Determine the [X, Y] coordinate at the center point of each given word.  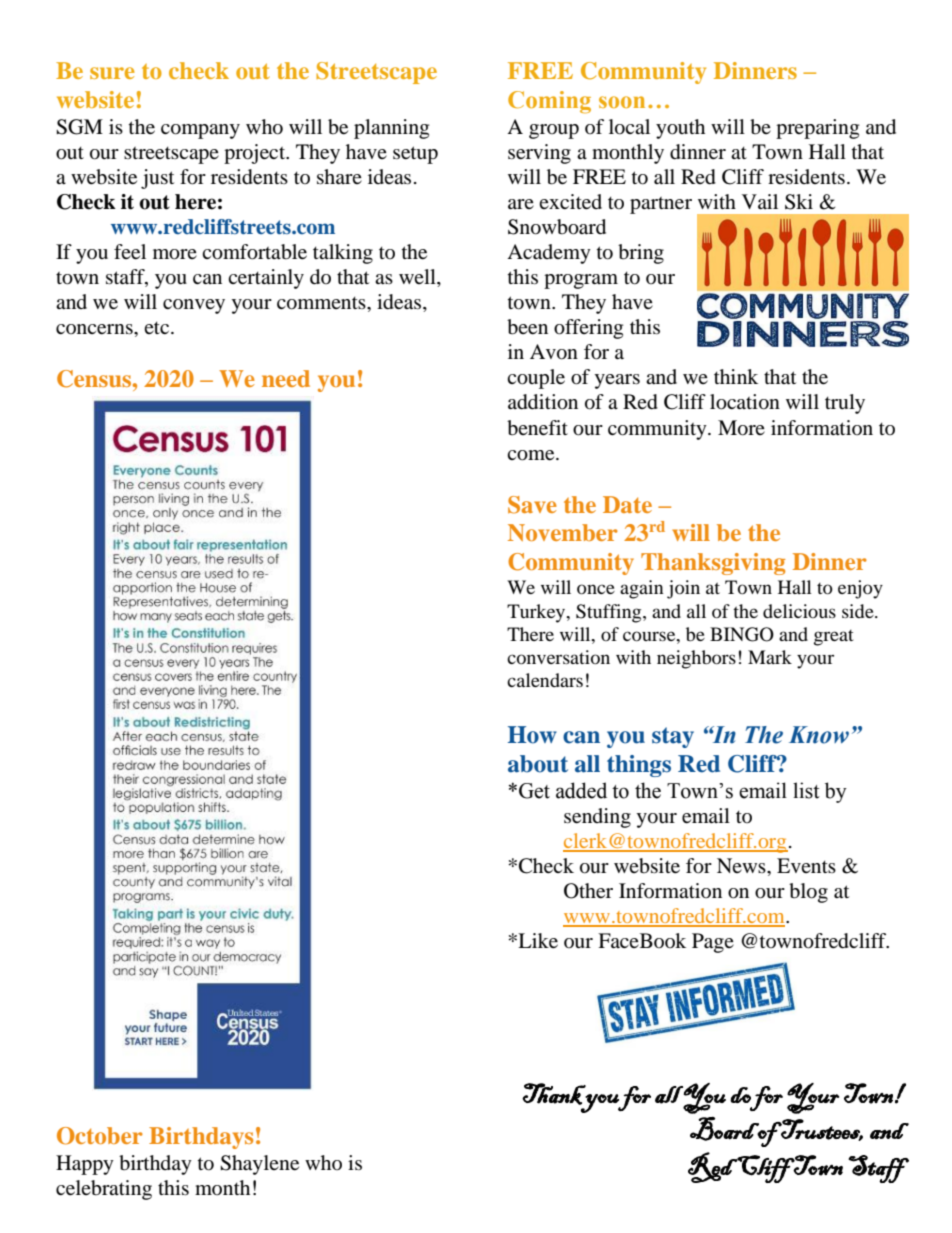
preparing [817, 129]
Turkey [537, 613]
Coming [549, 102]
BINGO [742, 634]
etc [158, 328]
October [100, 1136]
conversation [558, 657]
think [736, 376]
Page [713, 943]
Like [537, 941]
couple [536, 379]
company [200, 131]
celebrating [104, 1190]
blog [808, 893]
